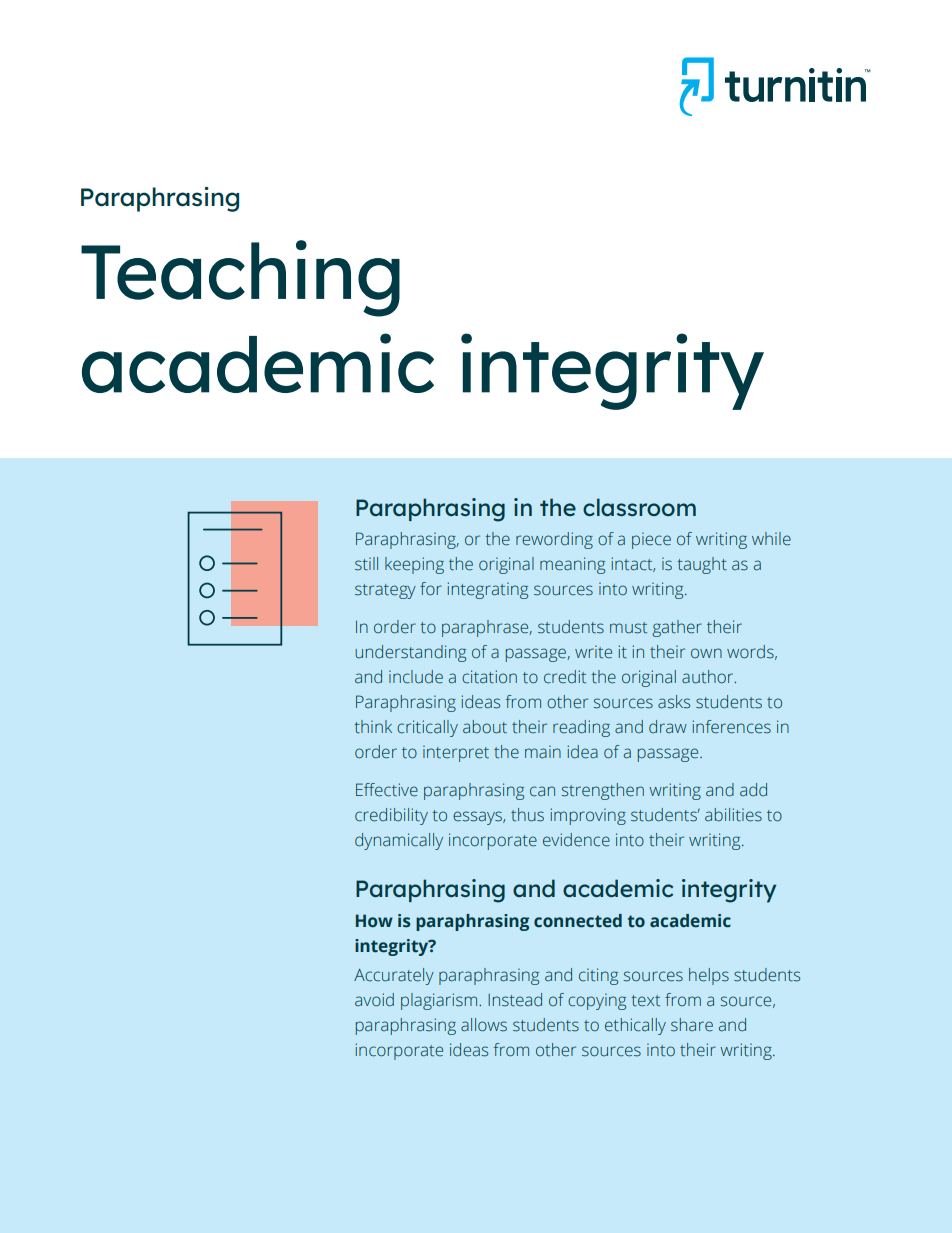 The image size is (952, 1233). What do you see at coordinates (639, 507) in the screenshot?
I see `classroom` at bounding box center [639, 507].
